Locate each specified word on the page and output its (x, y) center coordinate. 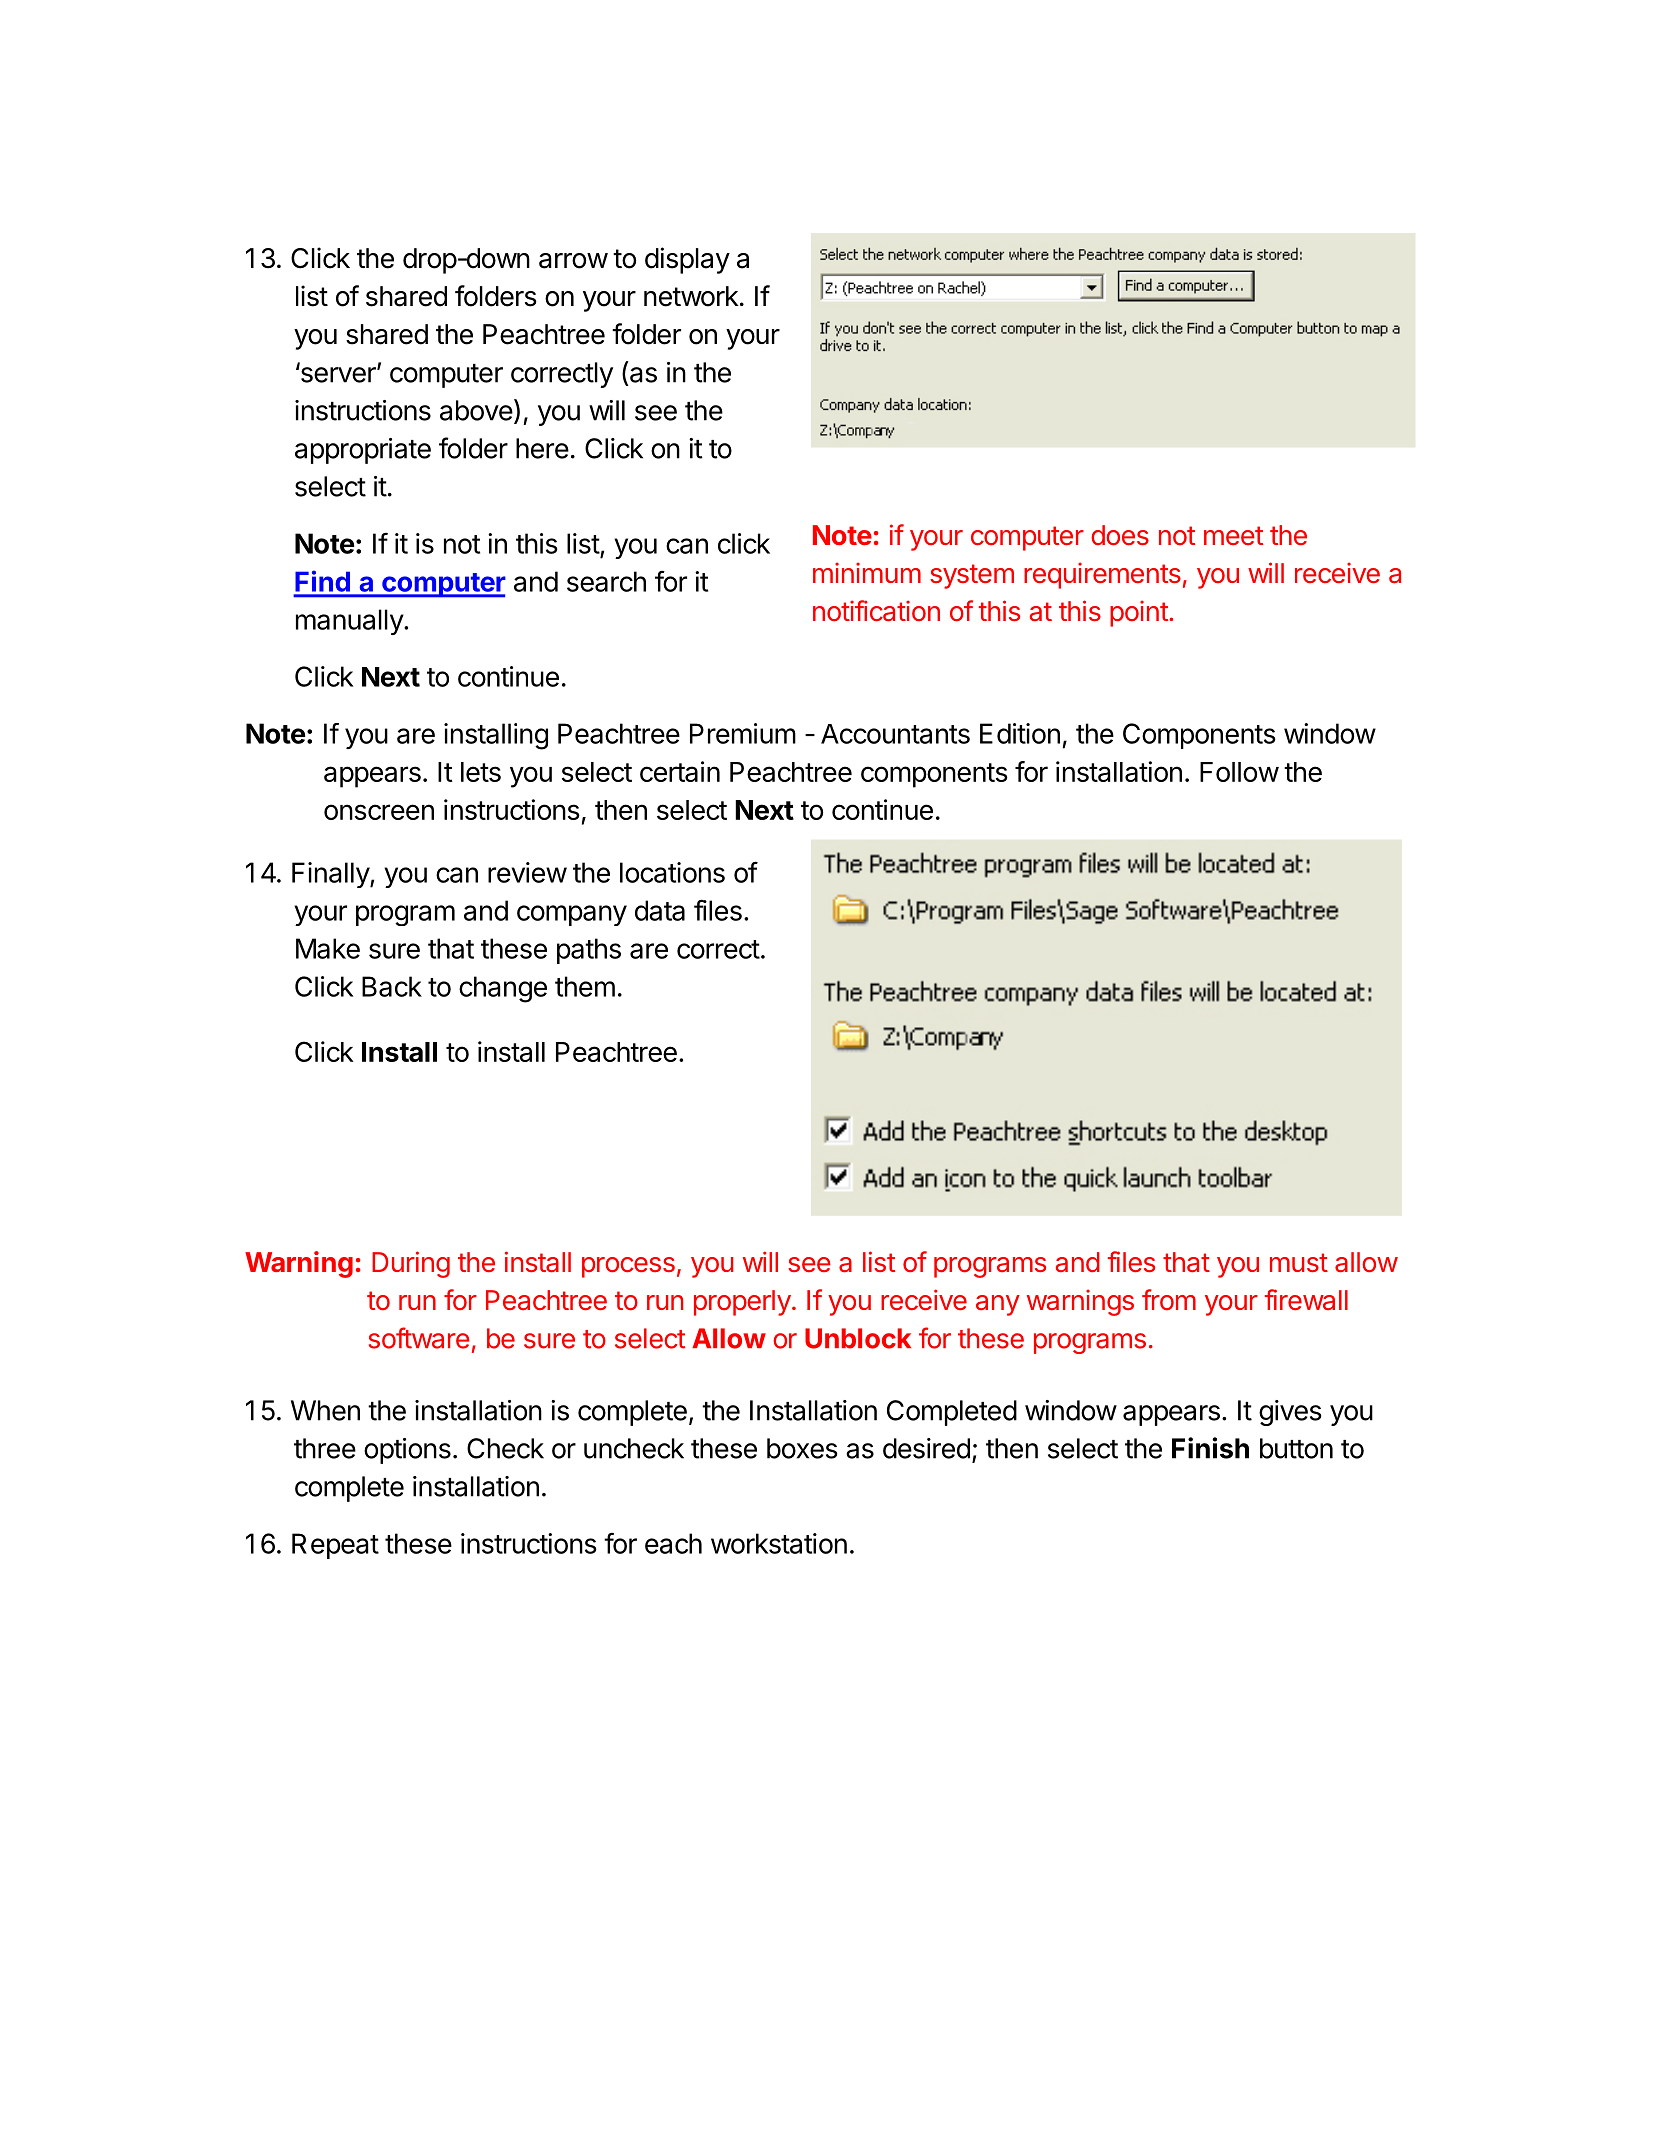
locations (672, 872)
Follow (1239, 772)
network (691, 296)
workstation (779, 1543)
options (407, 1451)
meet (1233, 535)
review (527, 872)
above (476, 410)
